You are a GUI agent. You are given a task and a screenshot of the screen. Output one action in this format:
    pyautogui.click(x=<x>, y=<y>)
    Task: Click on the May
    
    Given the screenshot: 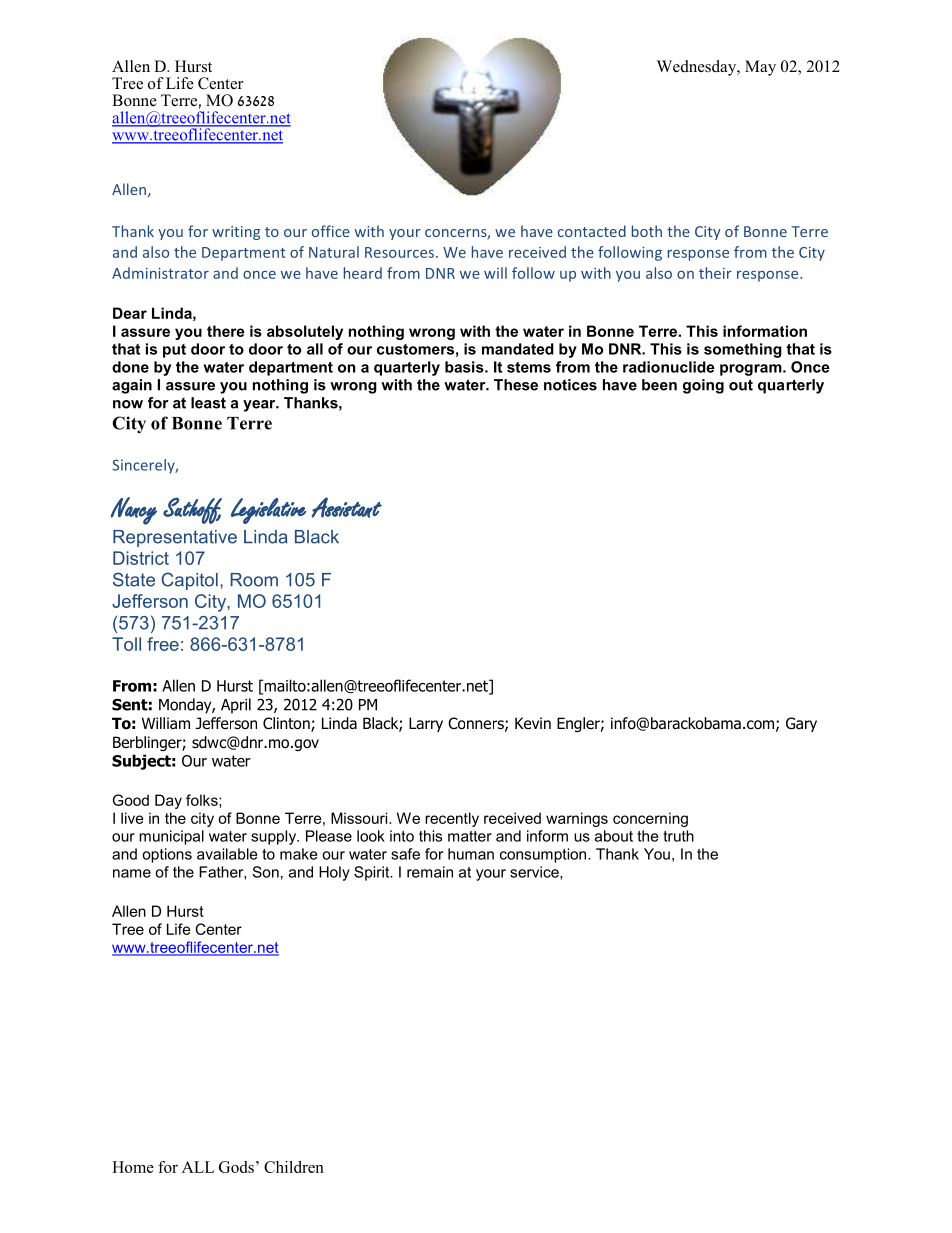 What is the action you would take?
    pyautogui.click(x=760, y=68)
